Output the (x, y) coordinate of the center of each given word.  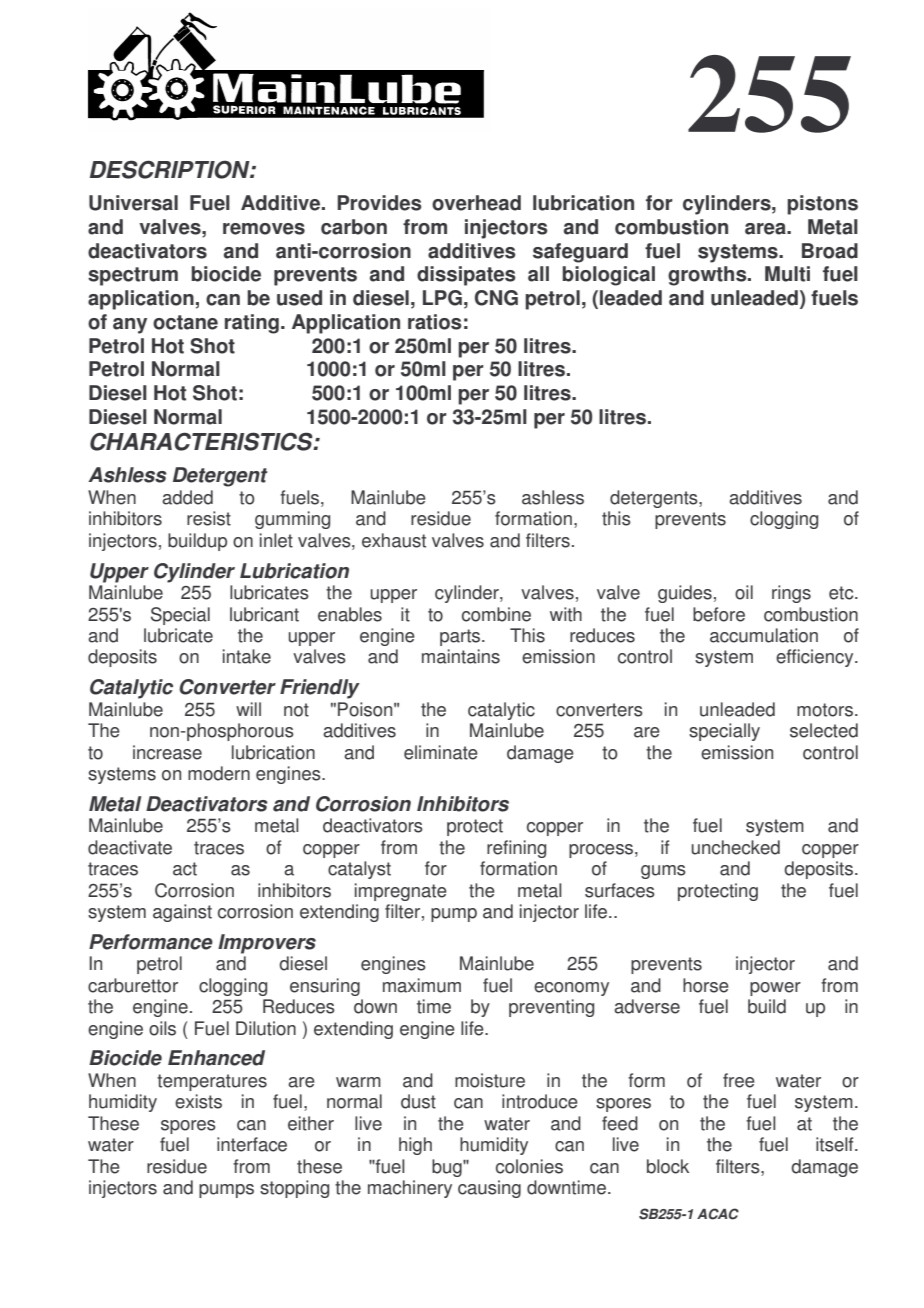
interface (252, 1144)
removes (264, 229)
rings (791, 594)
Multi (787, 274)
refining (516, 849)
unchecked (736, 847)
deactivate (130, 847)
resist (209, 518)
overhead (476, 203)
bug (448, 1168)
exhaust (394, 540)
